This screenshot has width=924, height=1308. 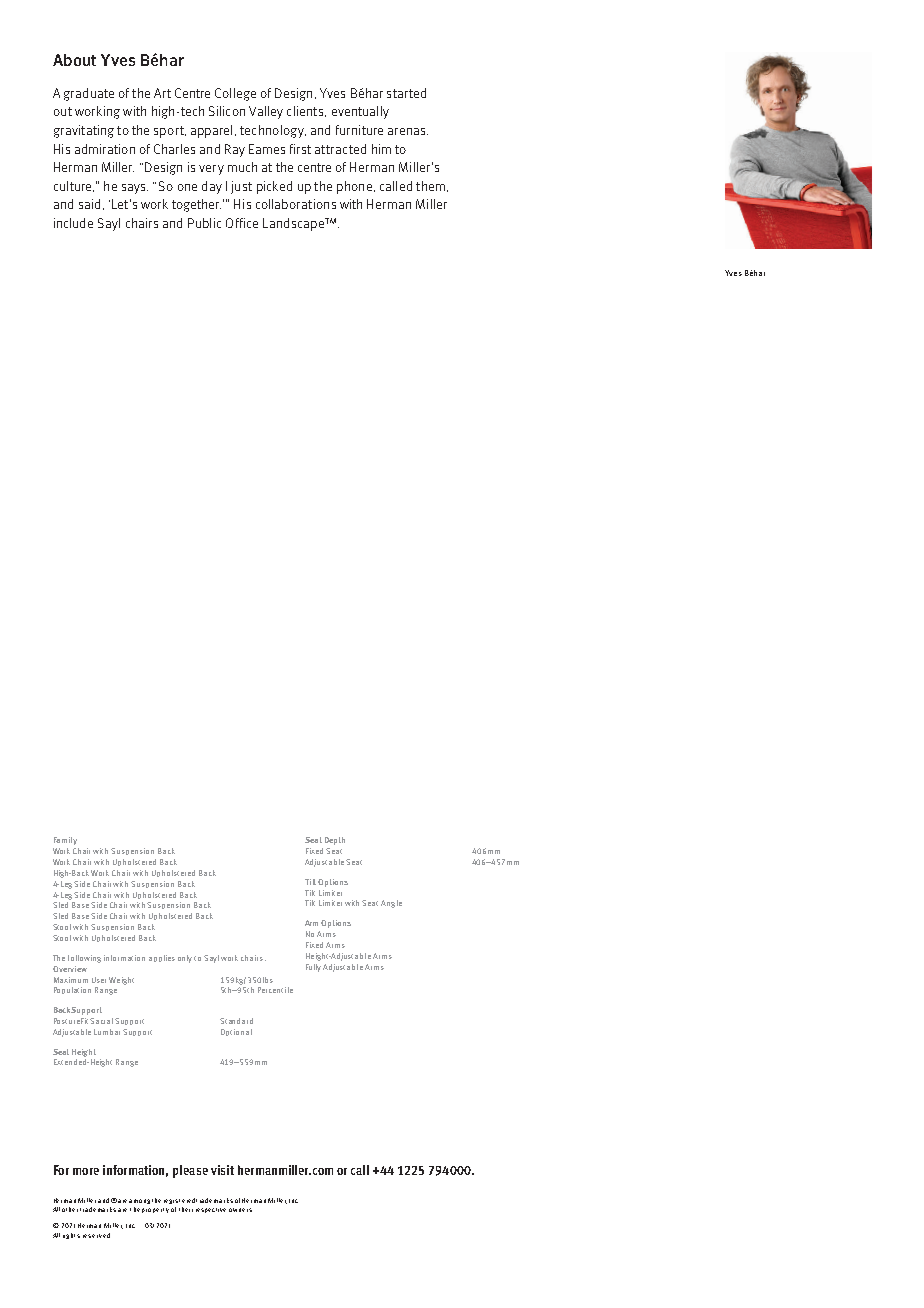 What do you see at coordinates (313, 968) in the screenshot?
I see `Fully` at bounding box center [313, 968].
